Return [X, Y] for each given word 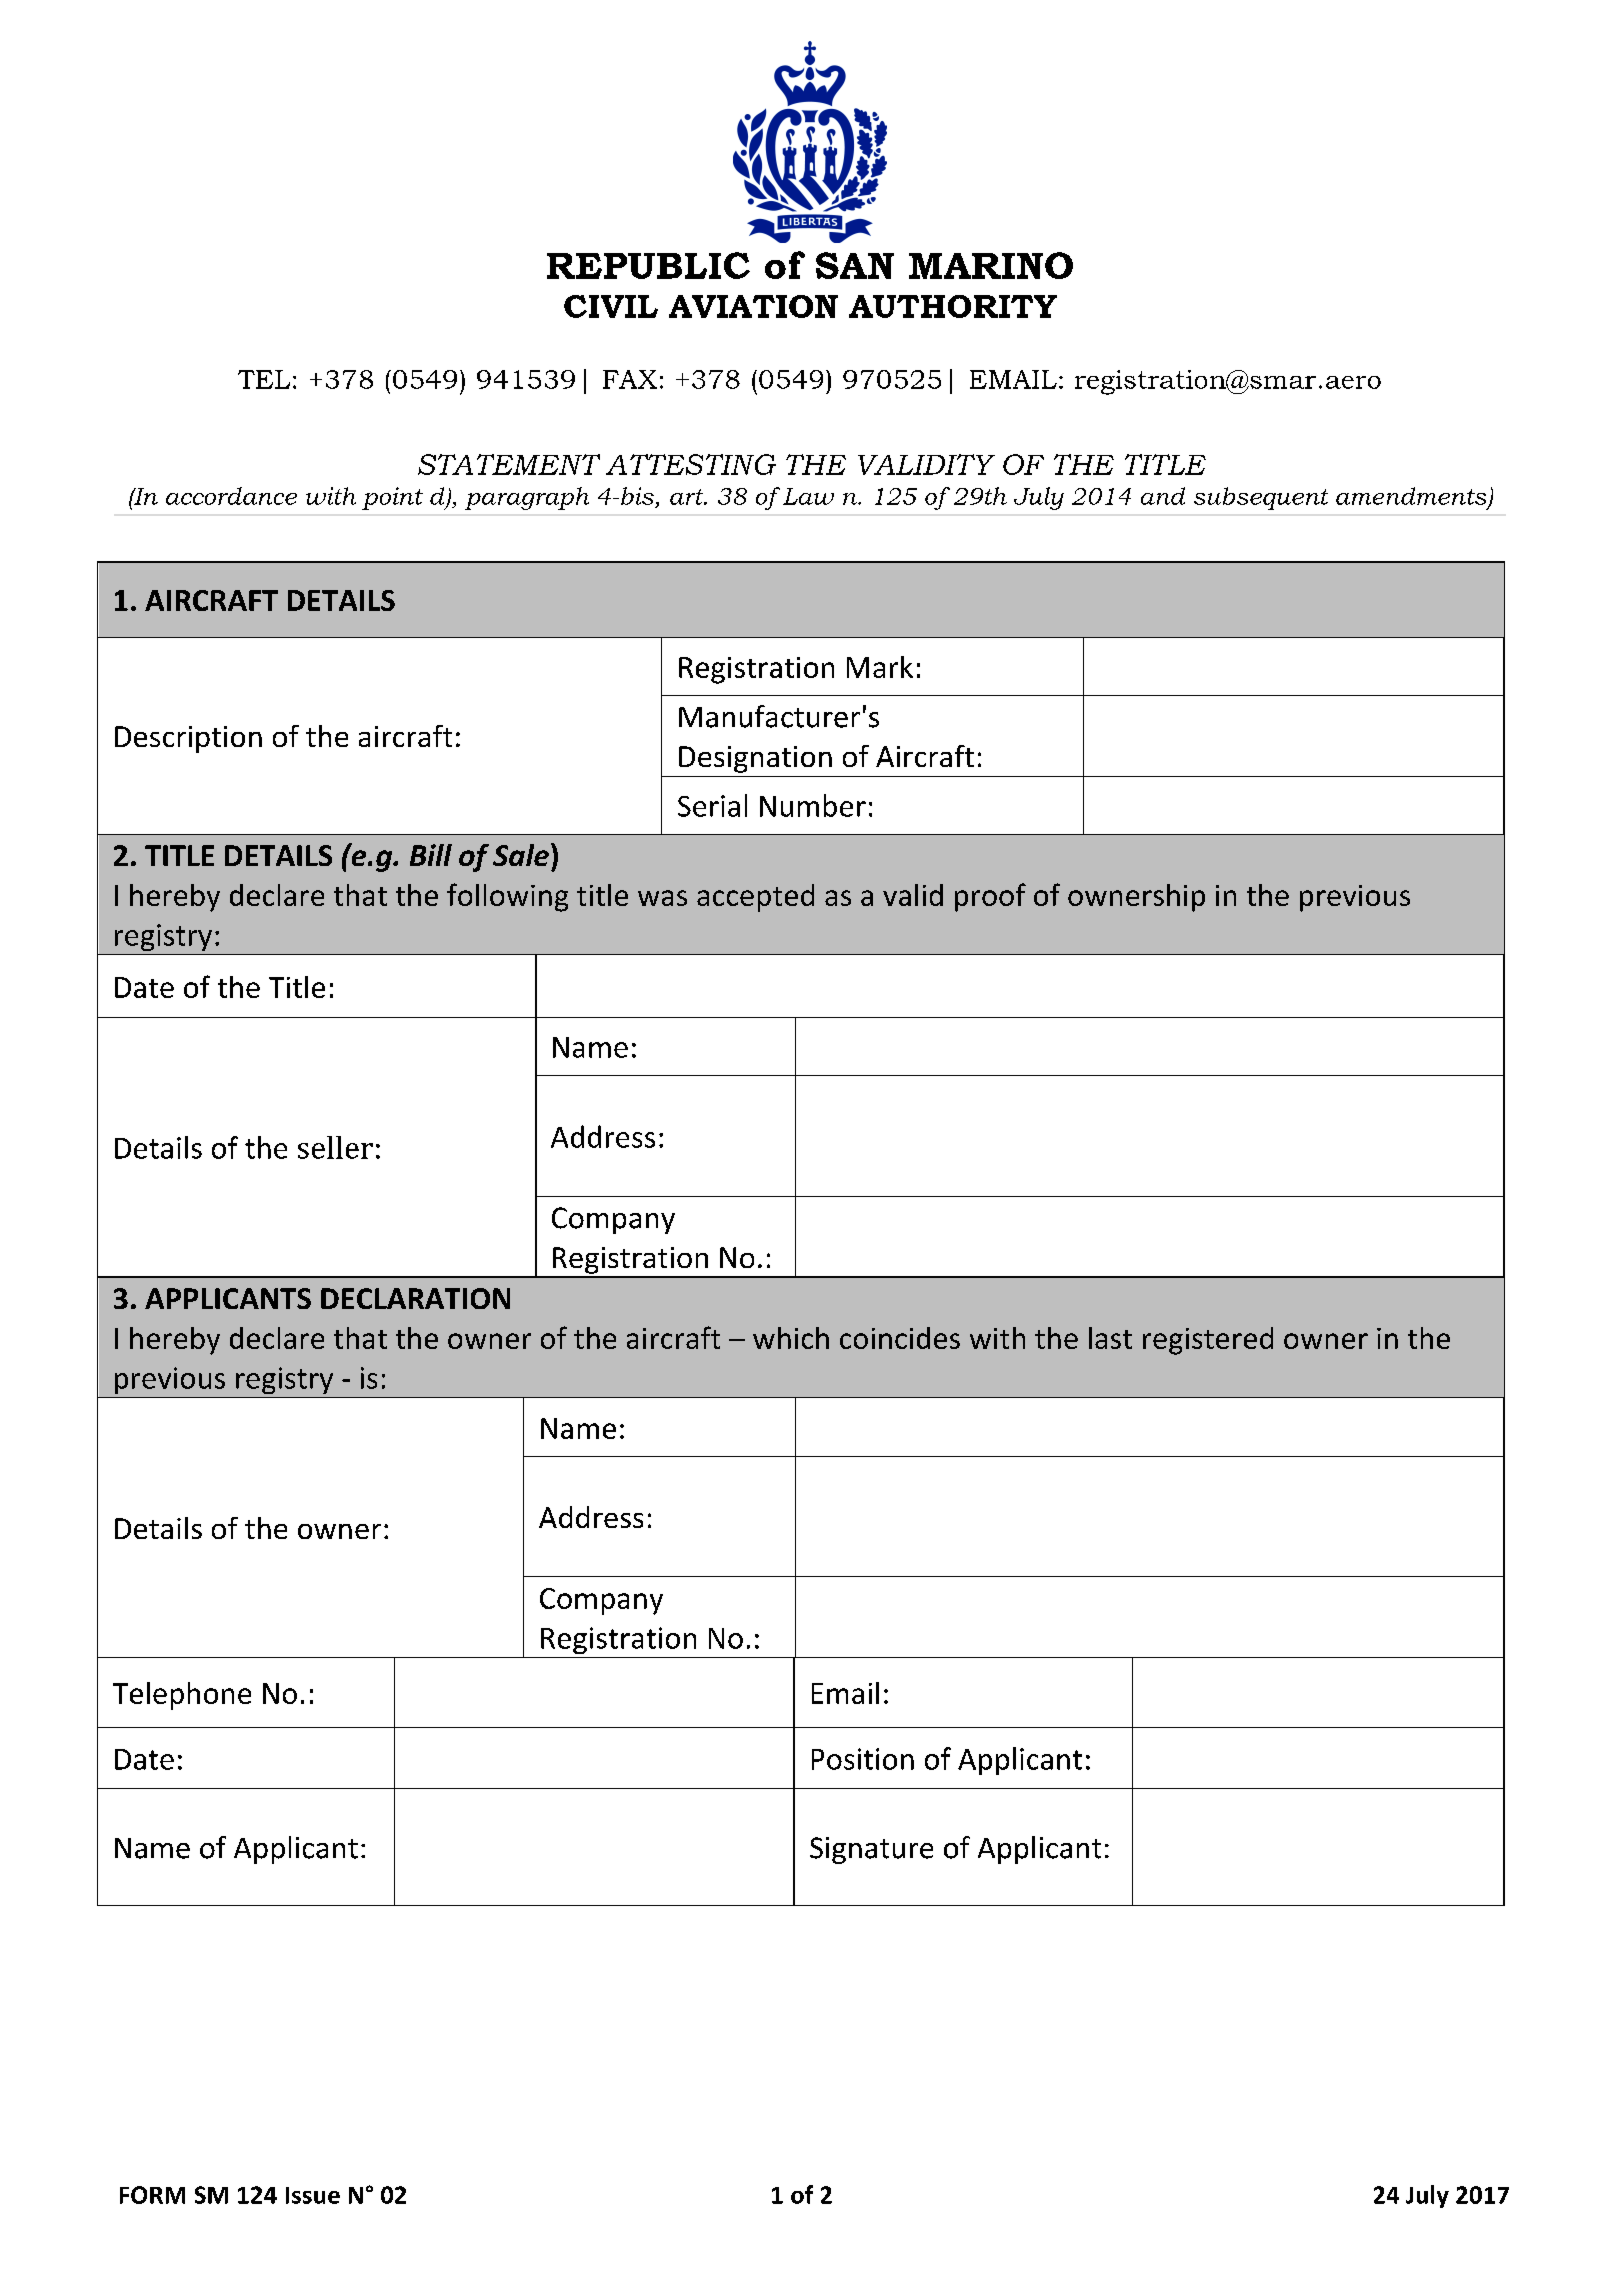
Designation [755, 759]
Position [863, 1759]
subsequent [1261, 498]
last [1110, 1338]
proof [990, 897]
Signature [871, 1850]
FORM [152, 2195]
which [791, 1338]
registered [1208, 1341]
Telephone [182, 1696]
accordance [231, 496]
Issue [313, 2195]
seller [335, 1147]
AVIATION [753, 306]
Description [188, 739]
